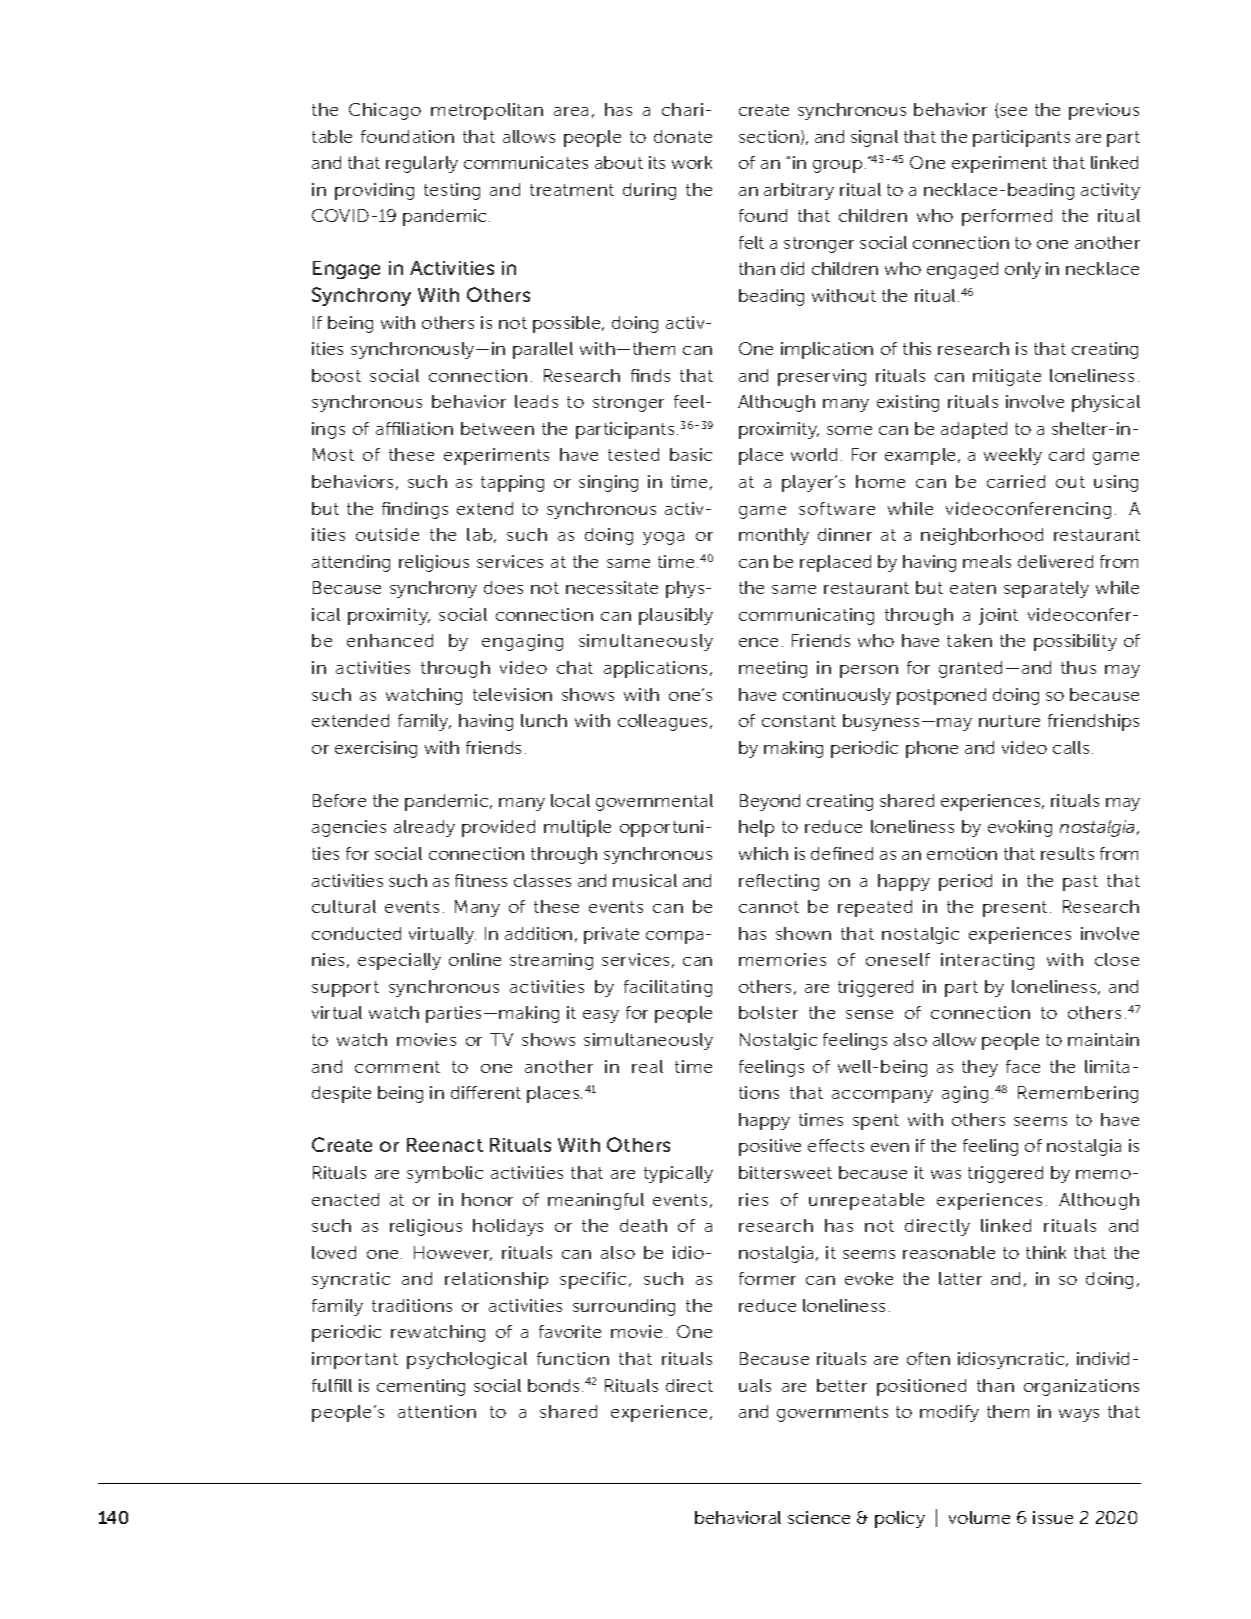  I want to click on regularly, so click(422, 164).
